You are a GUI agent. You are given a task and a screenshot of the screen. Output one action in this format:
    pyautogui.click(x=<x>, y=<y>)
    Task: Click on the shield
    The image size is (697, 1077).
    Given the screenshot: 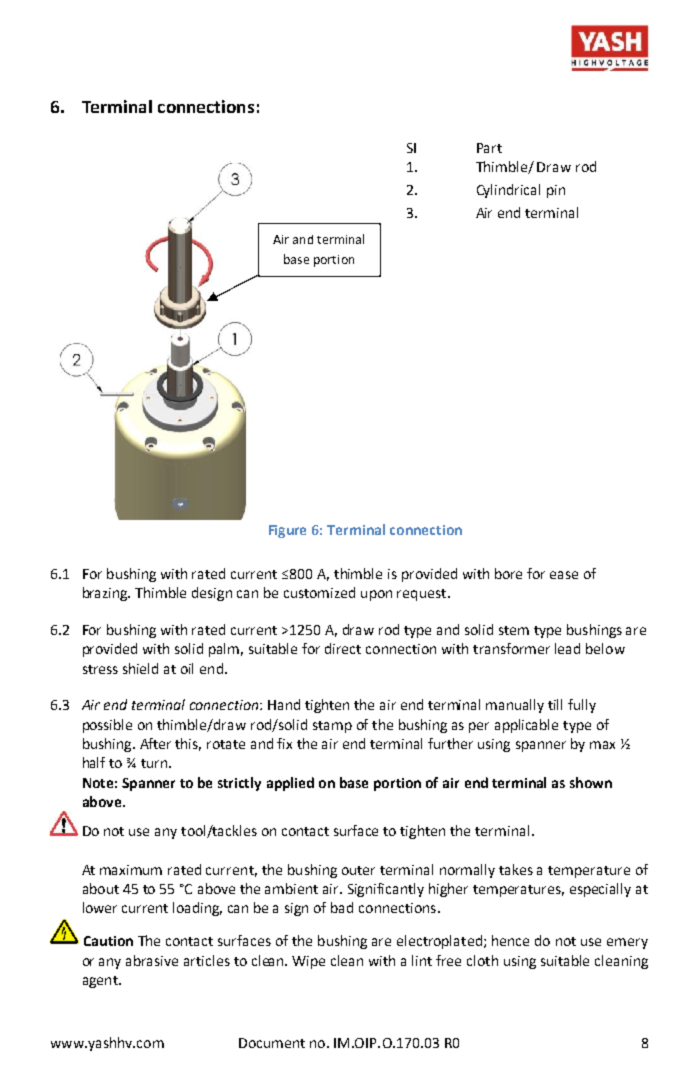 What is the action you would take?
    pyautogui.click(x=140, y=668)
